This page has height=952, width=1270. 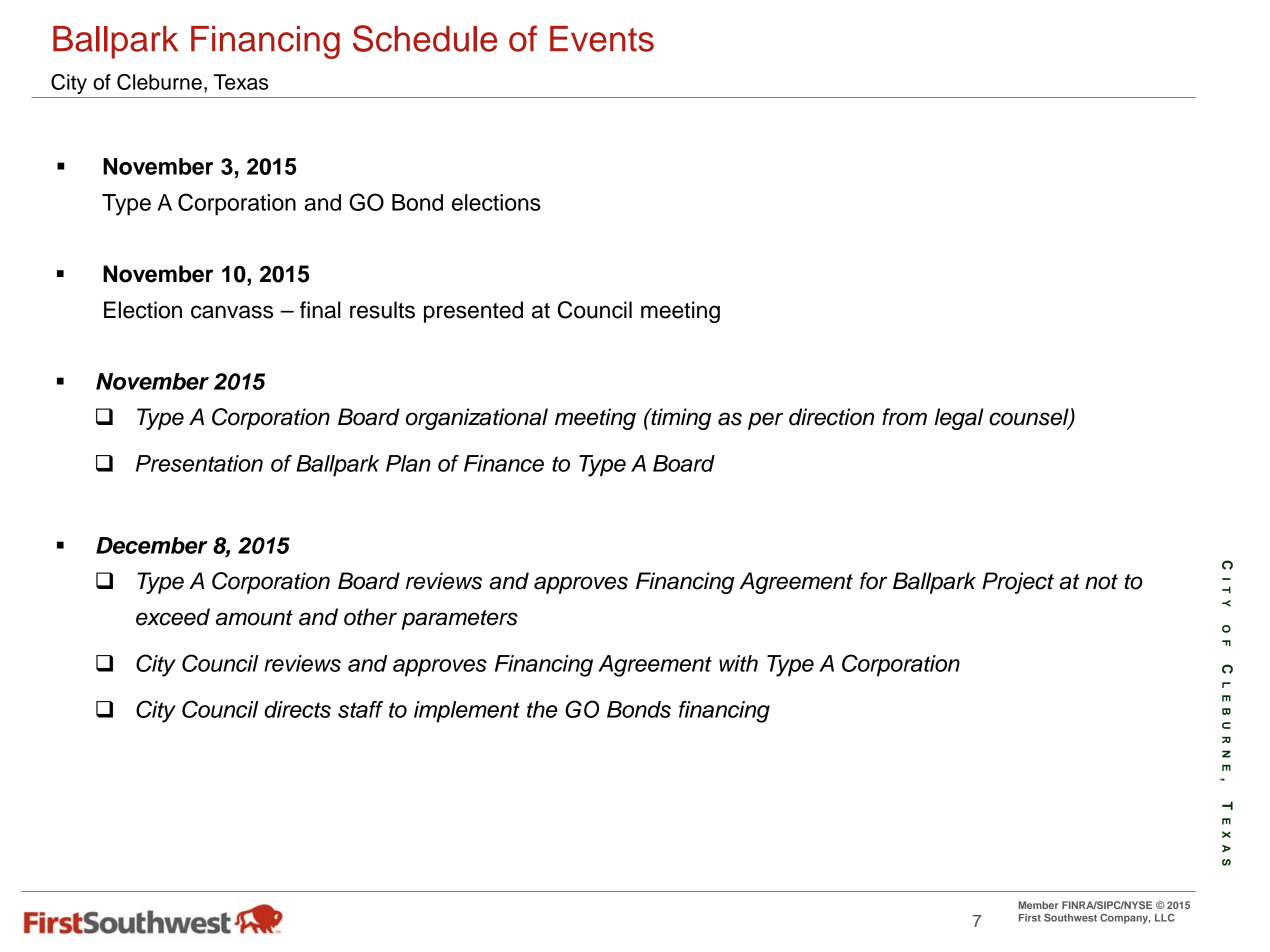 I want to click on directs, so click(x=297, y=709).
